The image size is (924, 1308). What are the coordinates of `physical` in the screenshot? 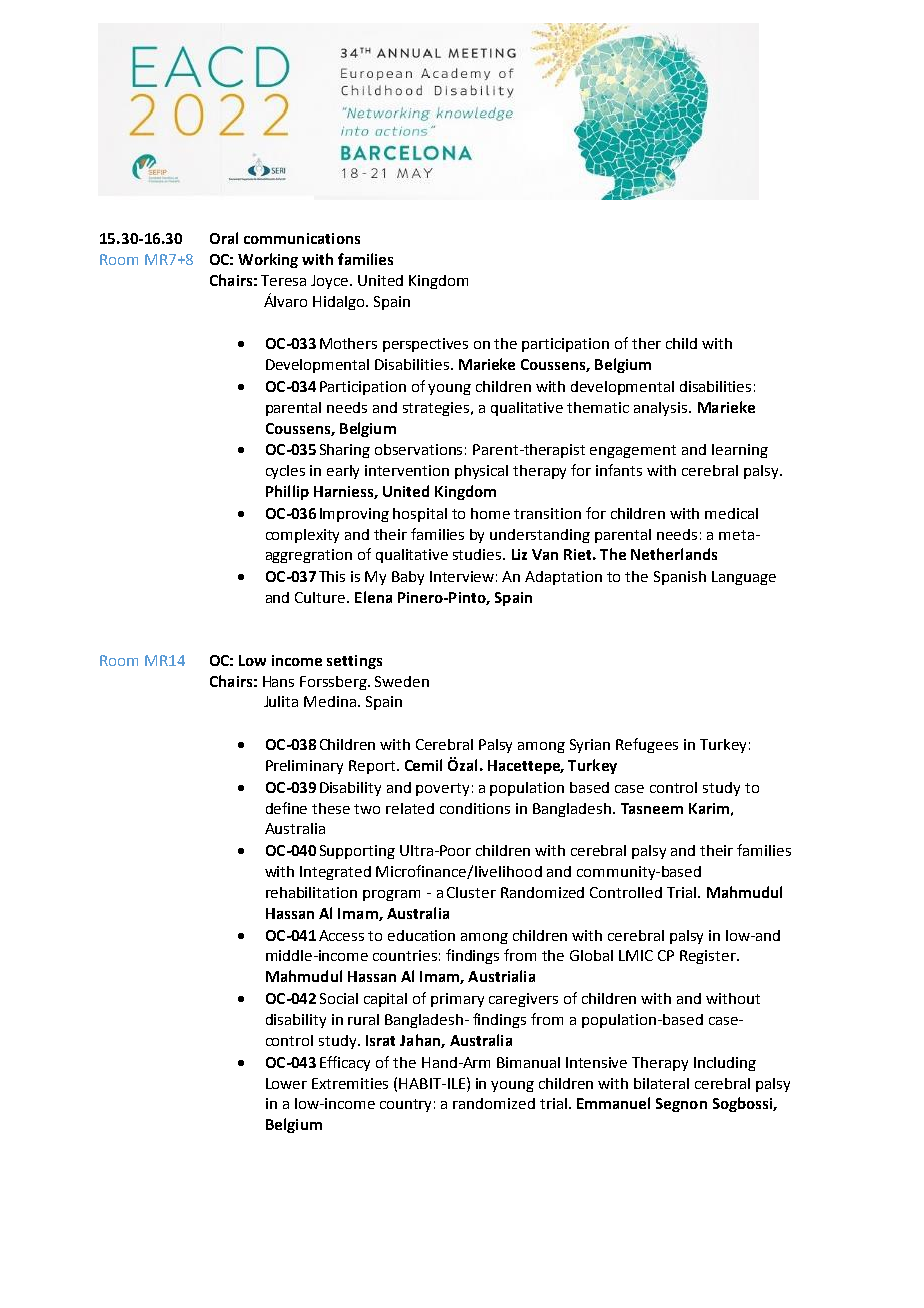 It's located at (481, 472).
